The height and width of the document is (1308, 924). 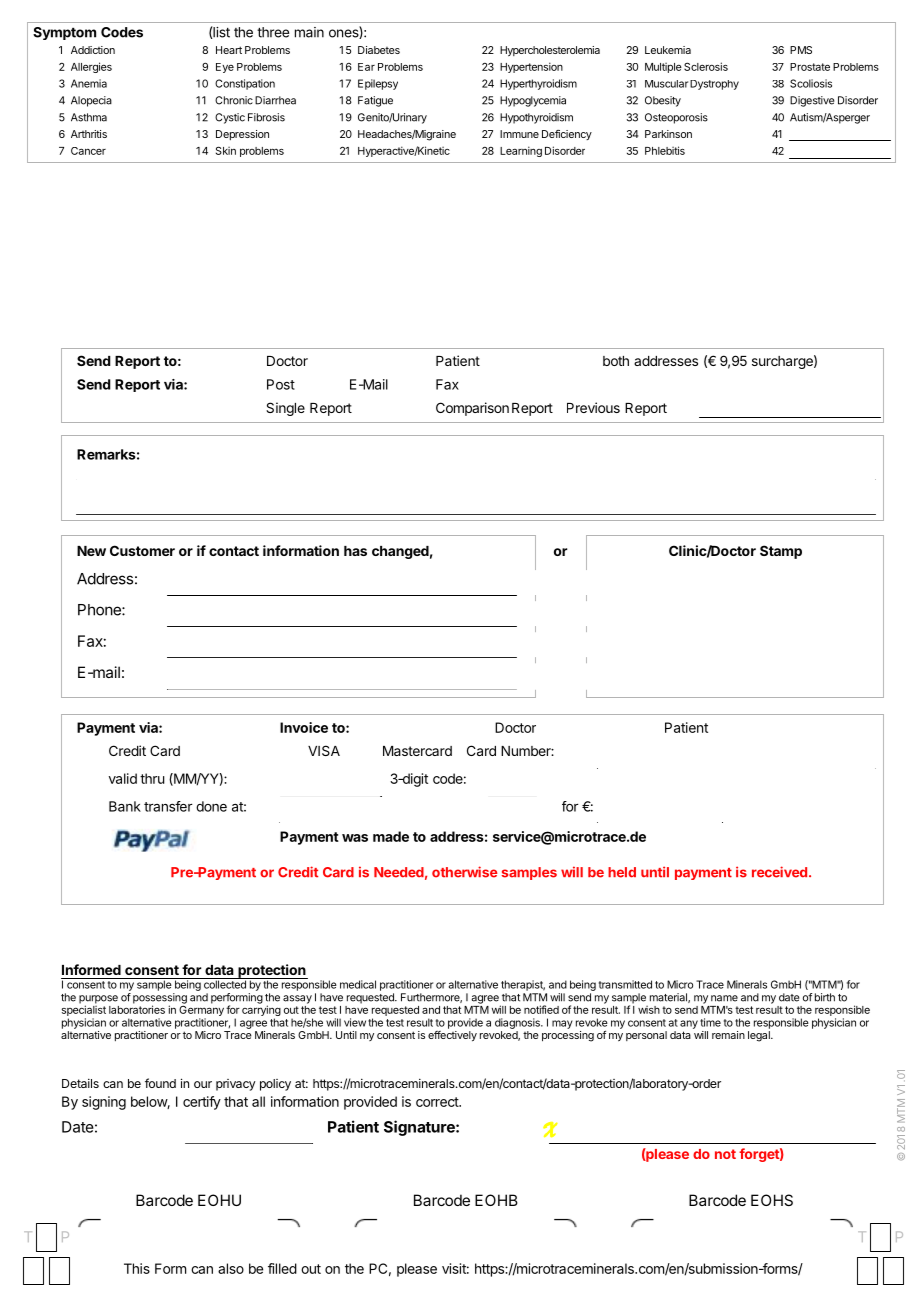 What do you see at coordinates (714, 85) in the document?
I see `Dystrophy` at bounding box center [714, 85].
